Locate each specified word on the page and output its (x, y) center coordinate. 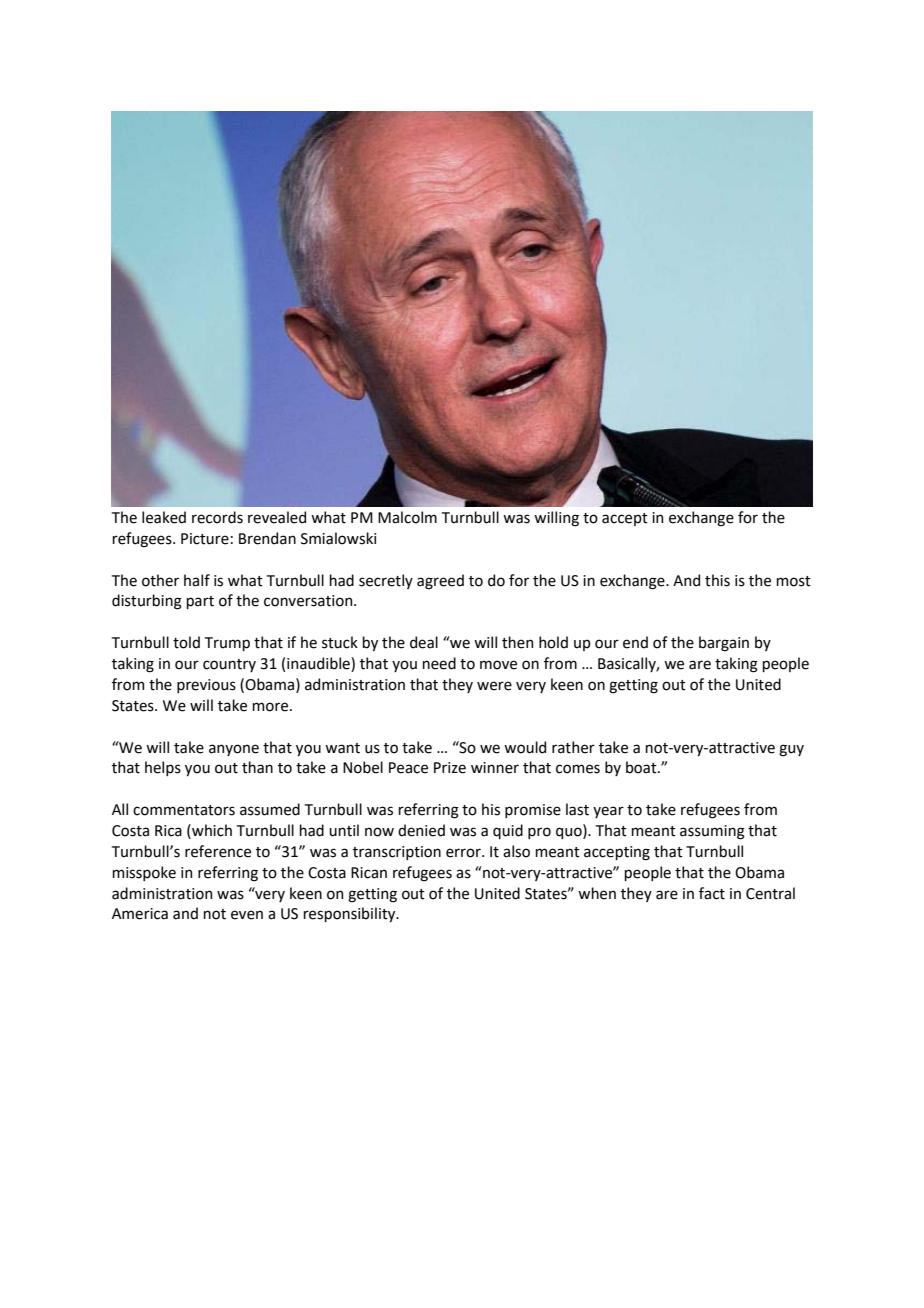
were (494, 686)
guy (791, 750)
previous (206, 686)
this (717, 580)
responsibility (350, 914)
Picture (205, 539)
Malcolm (407, 517)
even (247, 915)
